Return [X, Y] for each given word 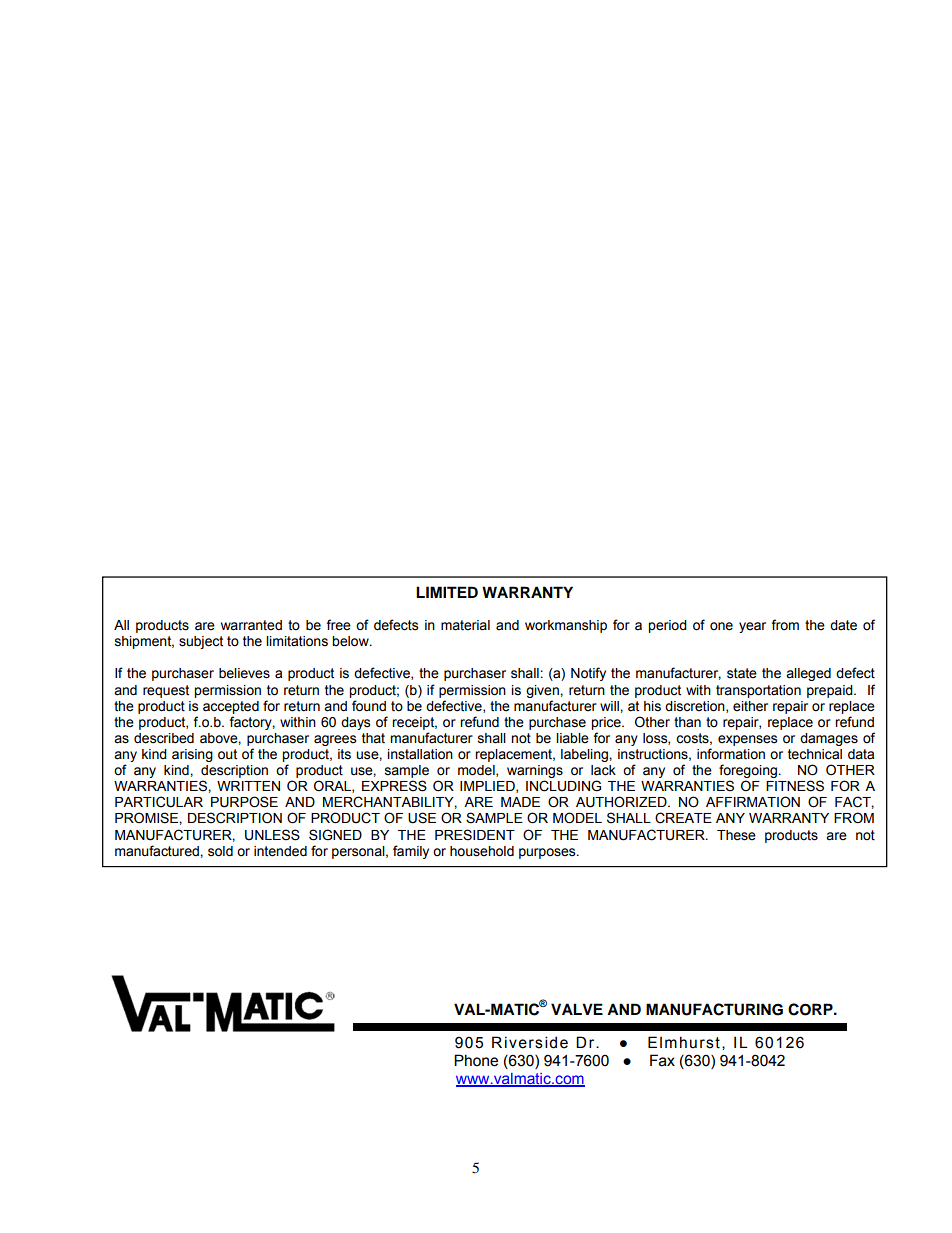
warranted [251, 625]
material [465, 625]
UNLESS [272, 835]
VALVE [577, 1009]
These [736, 835]
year [752, 627]
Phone [476, 1060]
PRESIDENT [475, 835]
